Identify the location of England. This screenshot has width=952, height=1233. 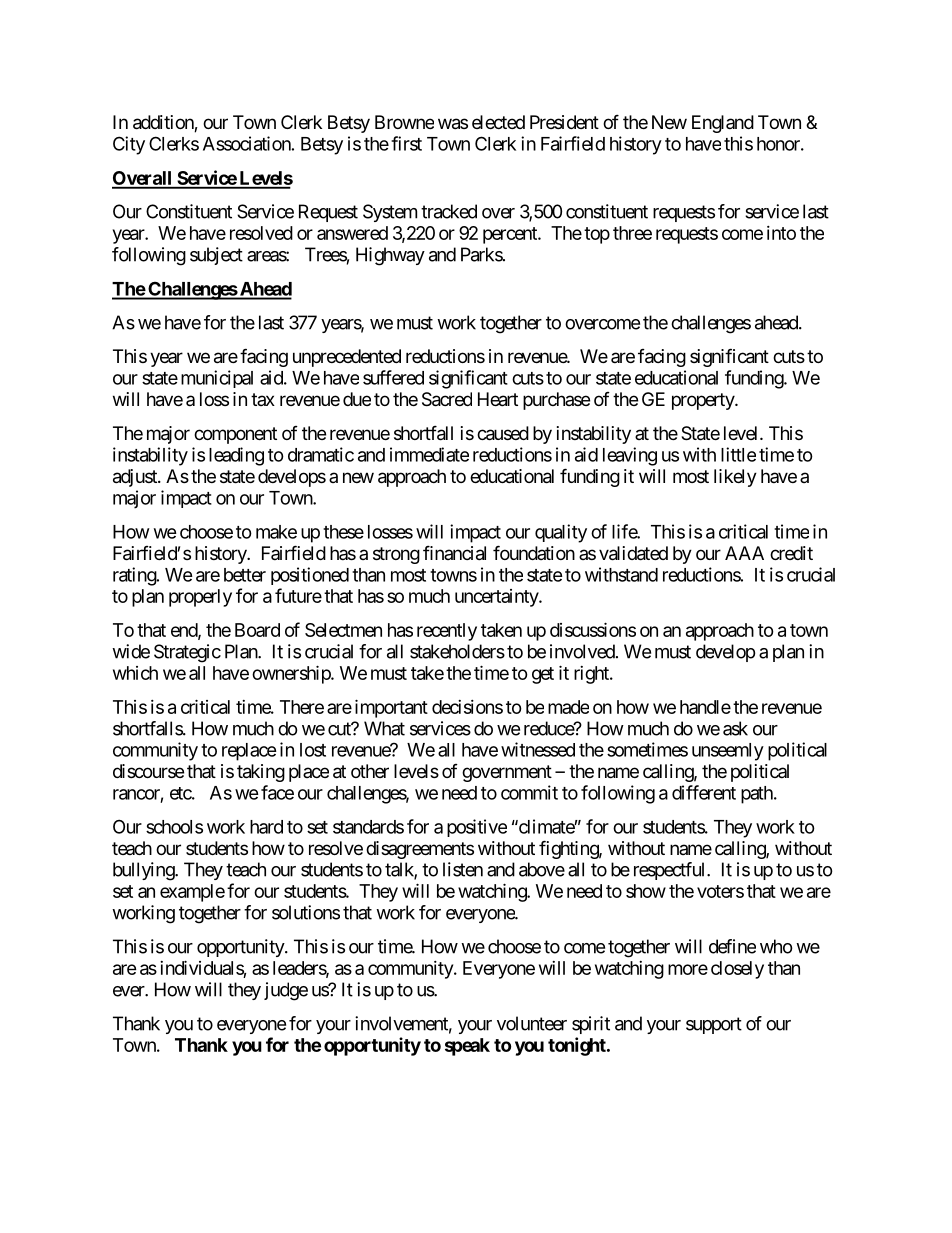
(723, 124).
